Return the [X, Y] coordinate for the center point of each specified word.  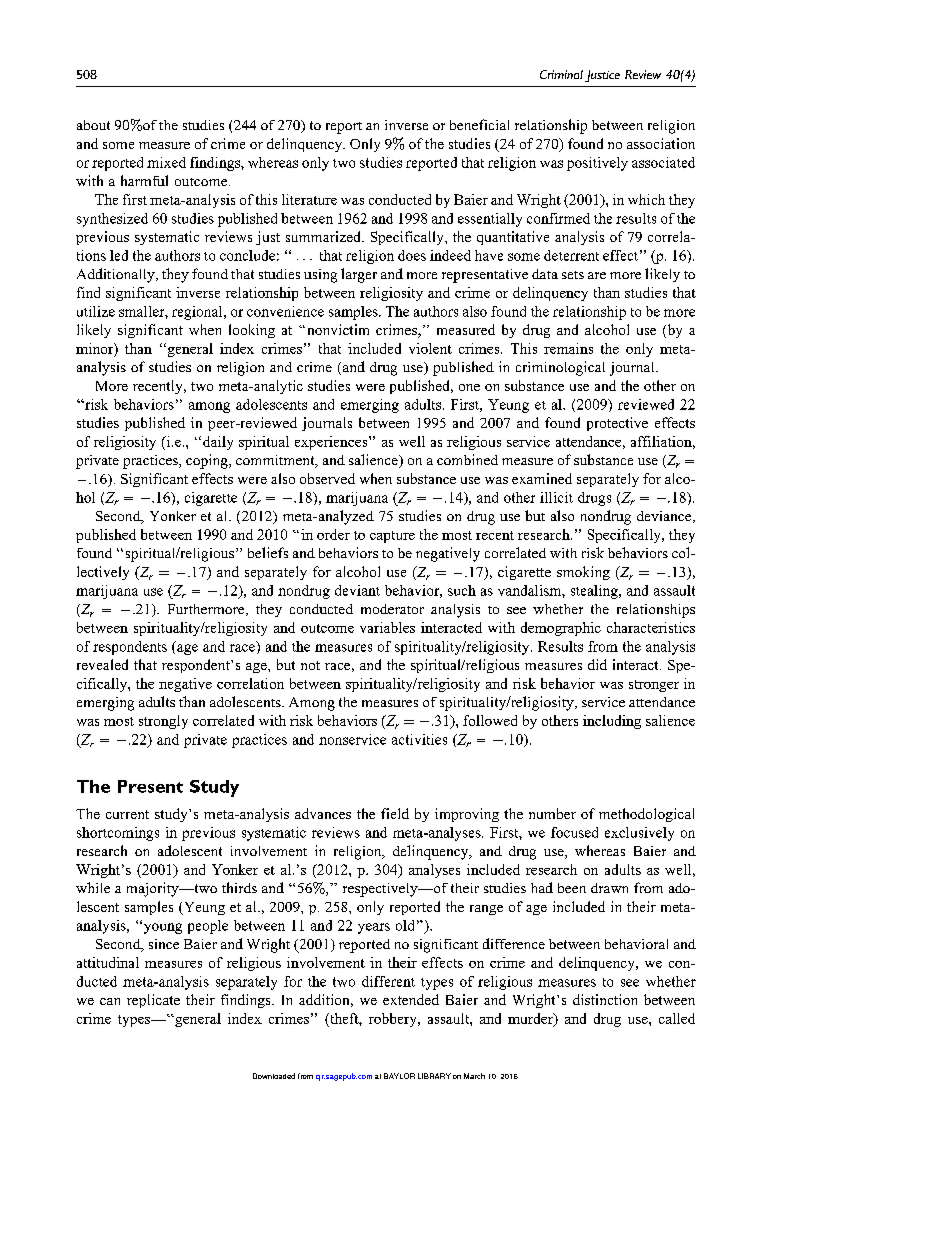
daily [218, 443]
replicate [153, 1001]
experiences [332, 443]
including [612, 722]
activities [419, 739]
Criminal [561, 74]
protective [617, 424]
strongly [163, 722]
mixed [166, 162]
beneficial [479, 124]
